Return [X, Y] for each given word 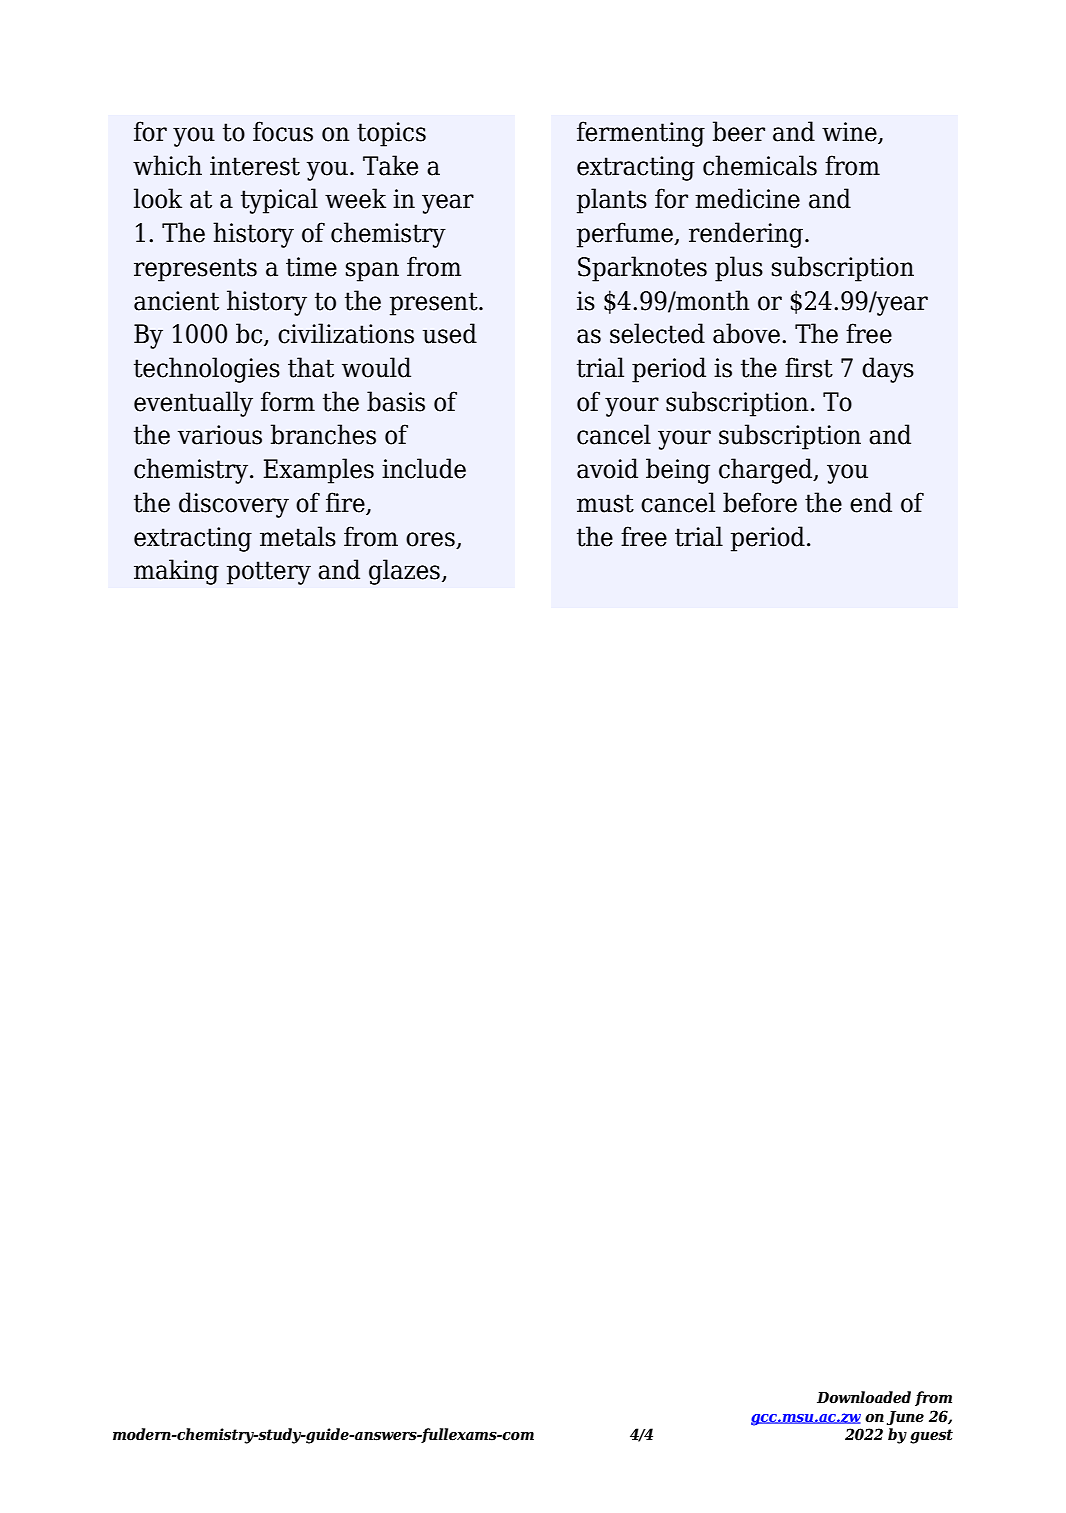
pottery [269, 573]
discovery [234, 505]
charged [767, 471]
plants [612, 201]
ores [430, 539]
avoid [607, 468]
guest [931, 1436]
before [760, 502]
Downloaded [864, 1397]
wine [850, 133]
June [905, 1418]
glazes [404, 572]
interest [255, 166]
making [176, 572]
